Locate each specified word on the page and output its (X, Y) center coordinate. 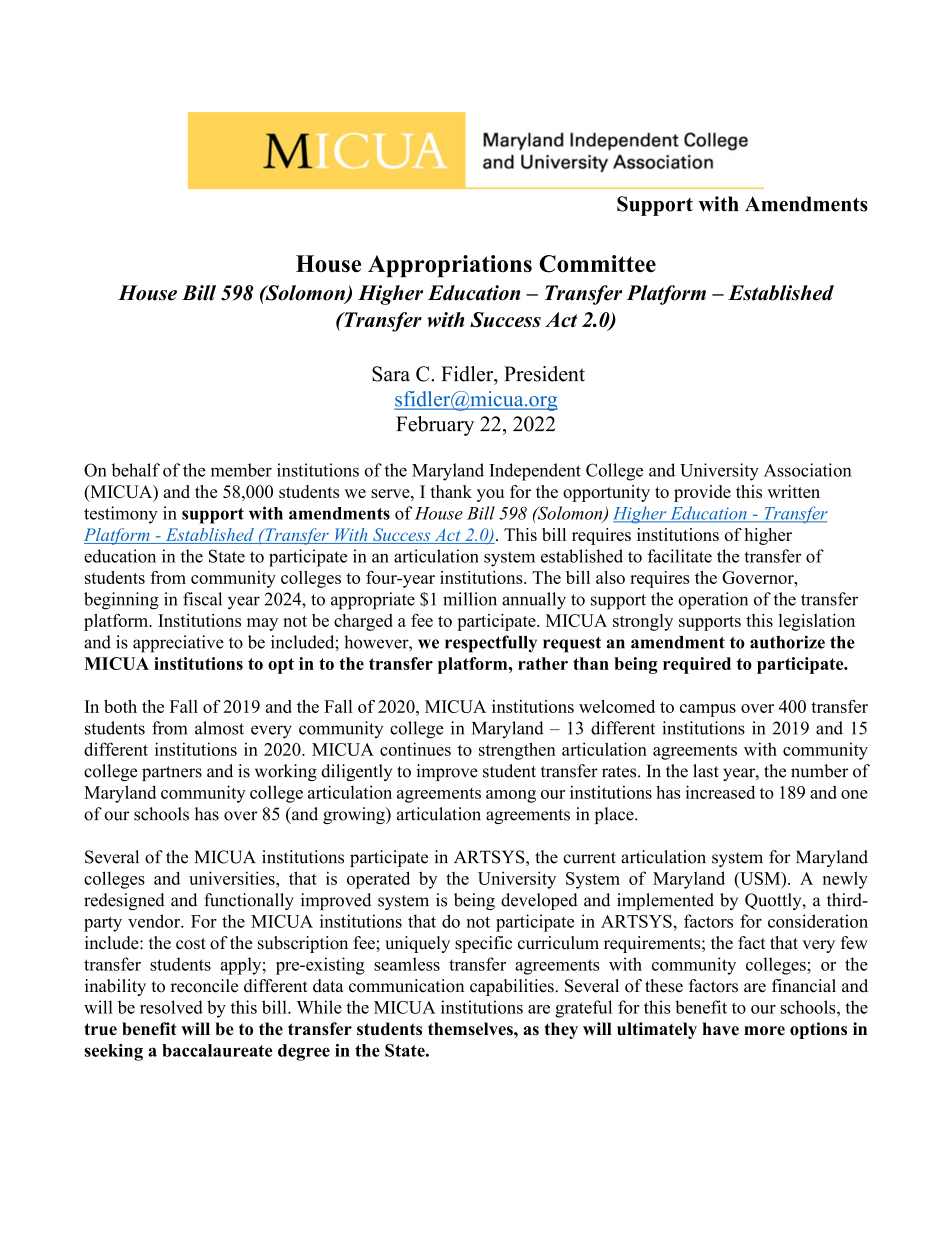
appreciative (178, 644)
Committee (597, 264)
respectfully (491, 644)
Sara (391, 374)
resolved (171, 1007)
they (561, 1030)
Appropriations (450, 266)
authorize (787, 642)
